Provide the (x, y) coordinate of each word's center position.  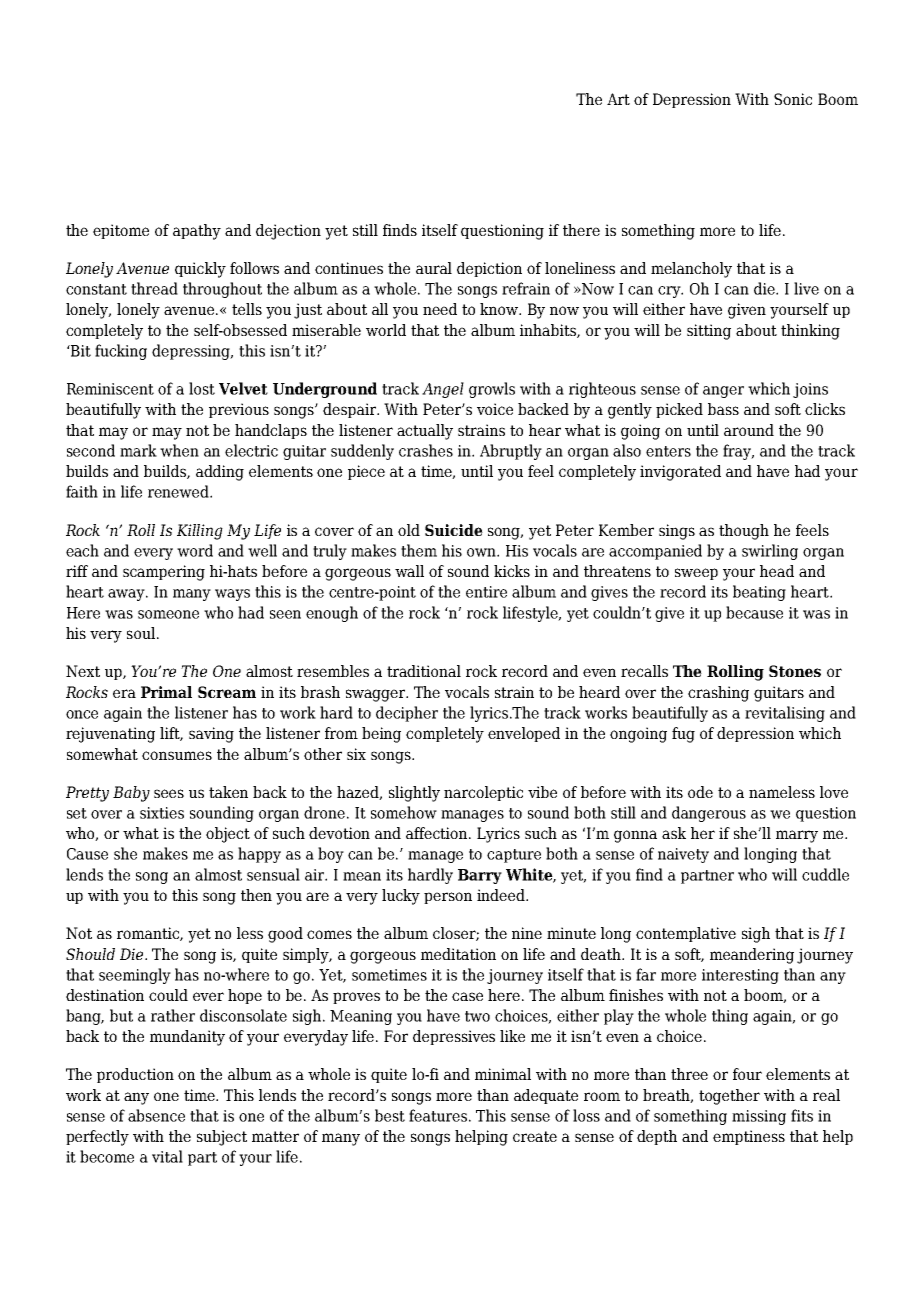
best (390, 1115)
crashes (426, 450)
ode (700, 792)
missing (759, 1117)
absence (156, 1115)
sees (169, 793)
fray (738, 452)
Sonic (793, 99)
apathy (197, 232)
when (179, 450)
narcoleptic (483, 793)
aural (434, 268)
